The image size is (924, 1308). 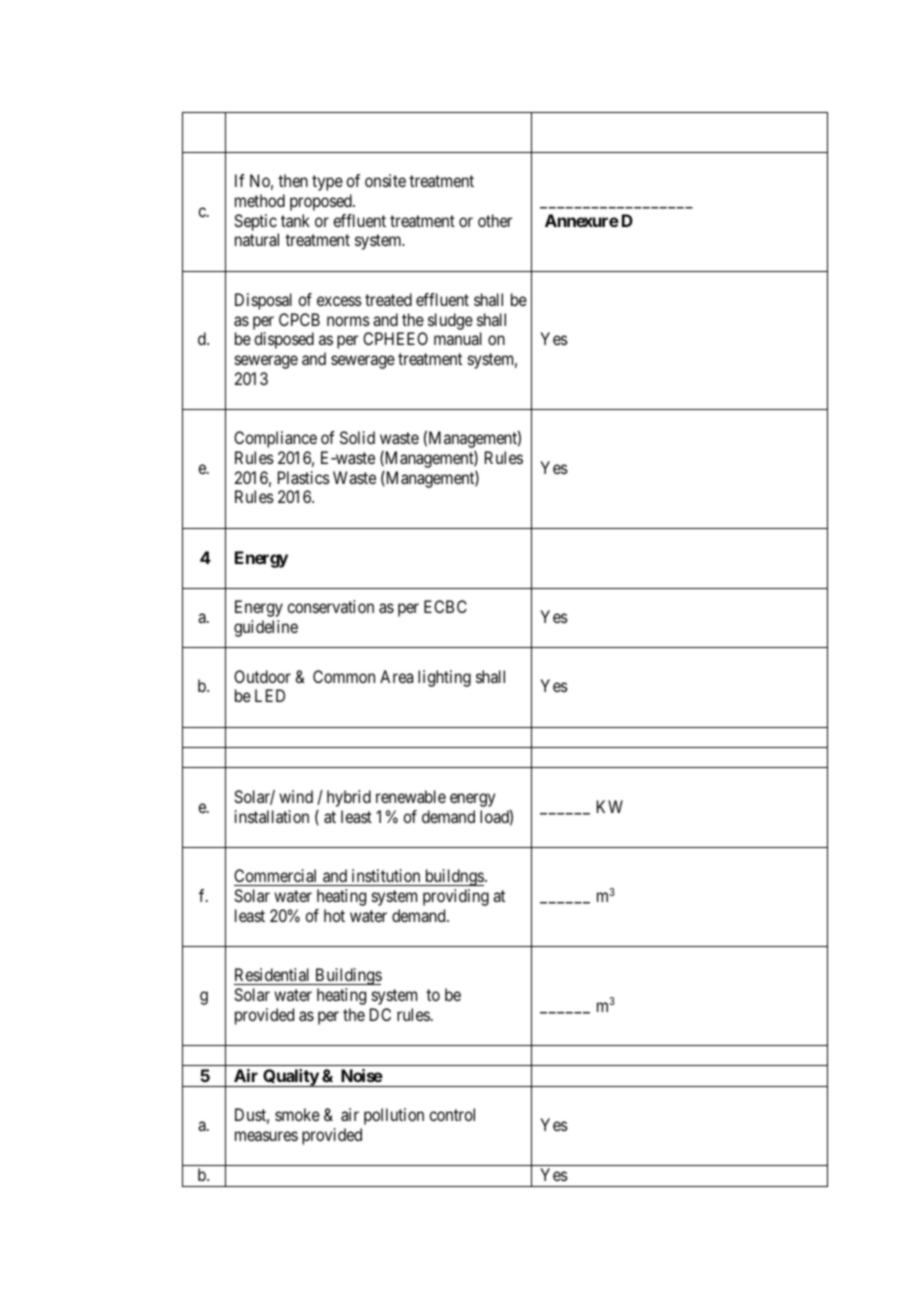 What do you see at coordinates (385, 180) in the screenshot?
I see `onsite` at bounding box center [385, 180].
